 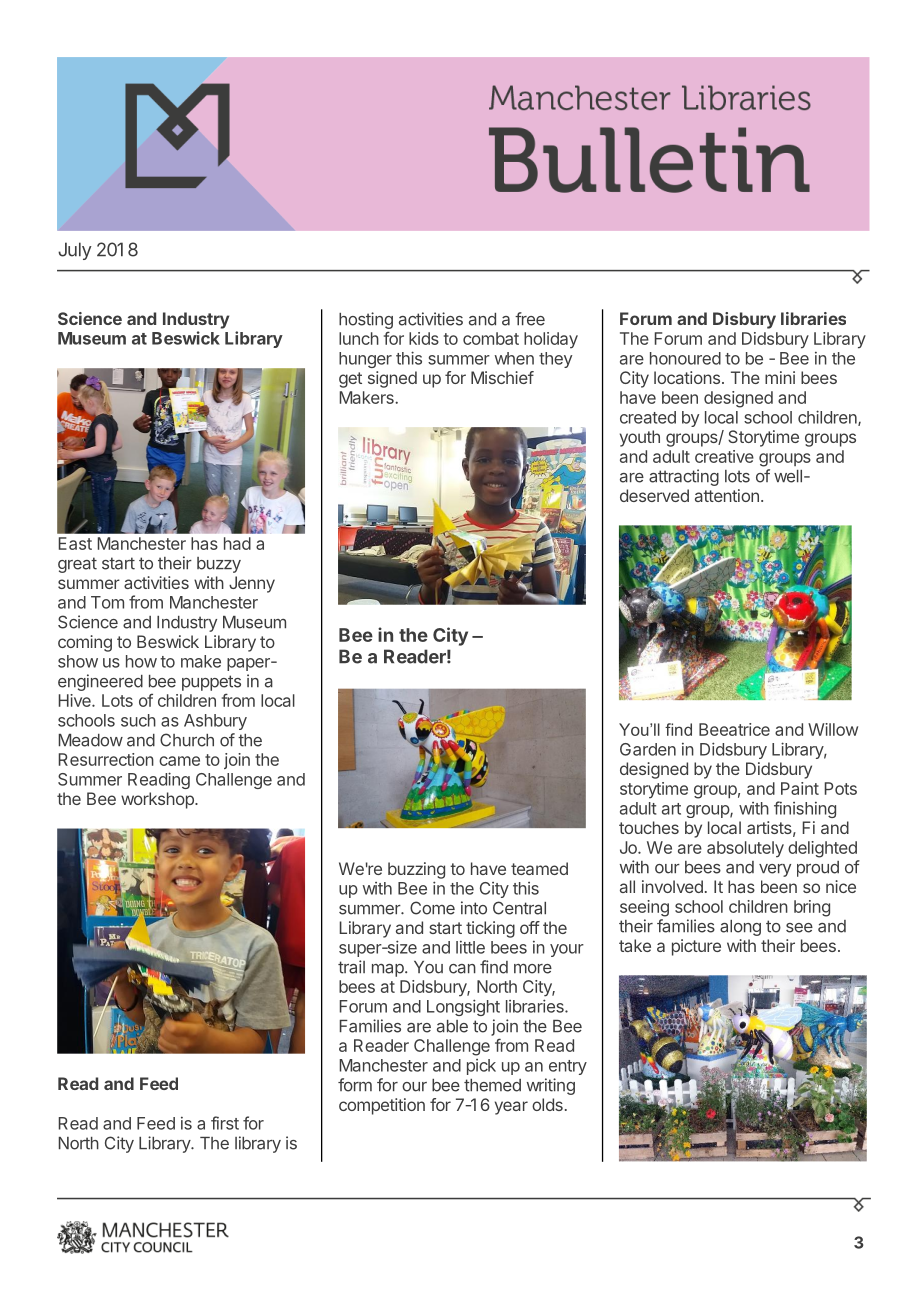 What do you see at coordinates (158, 800) in the screenshot?
I see `workshop` at bounding box center [158, 800].
